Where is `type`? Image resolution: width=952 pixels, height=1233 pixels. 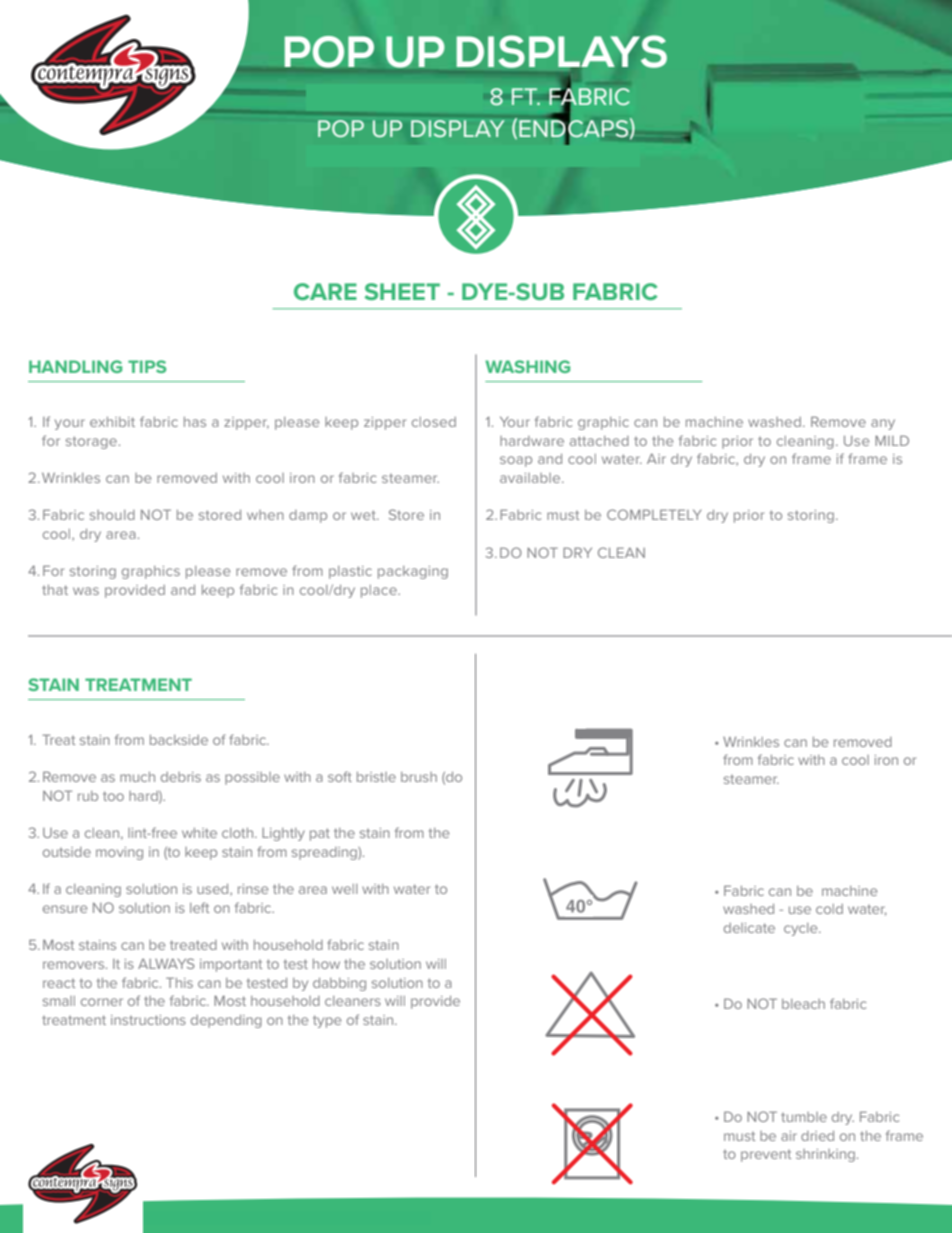
type is located at coordinates (327, 1021).
